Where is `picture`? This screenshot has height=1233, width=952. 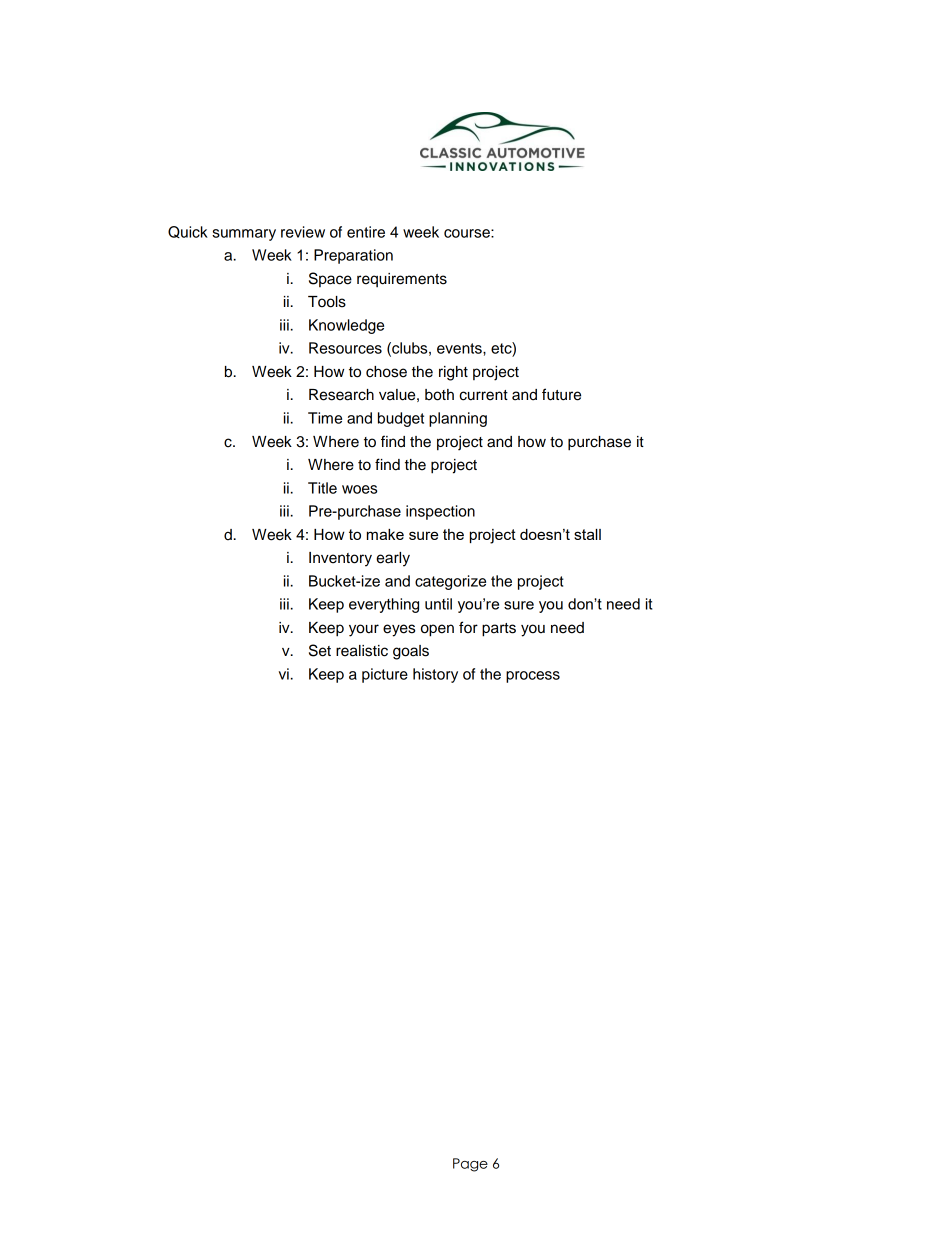
picture is located at coordinates (385, 675).
